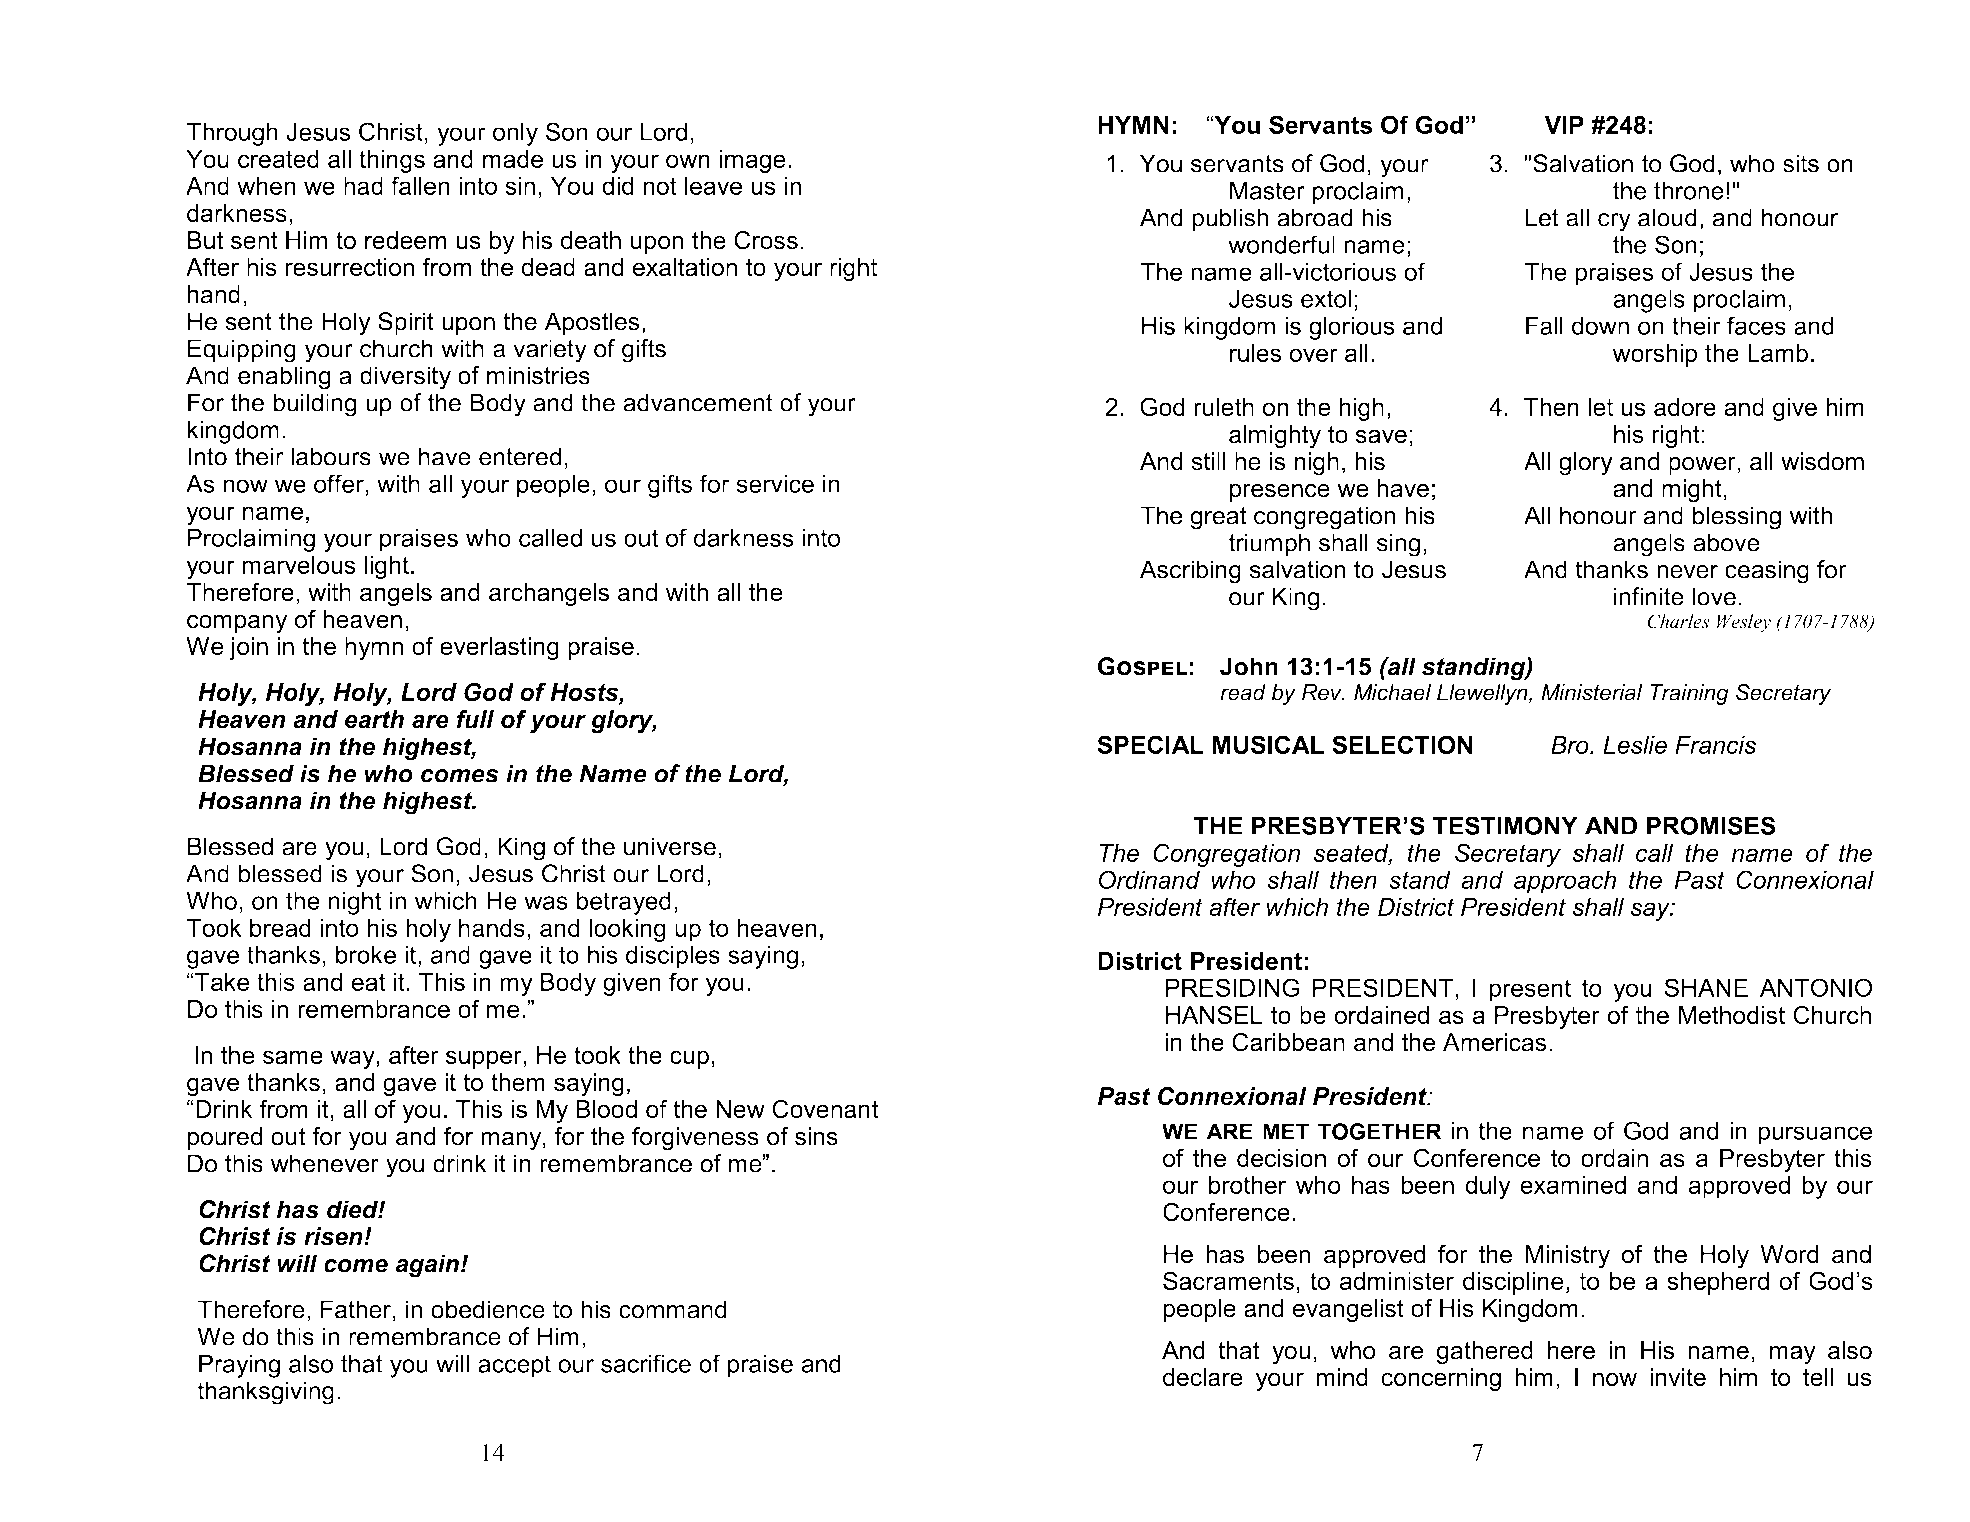 Image resolution: width=1970 pixels, height=1522 pixels. I want to click on Methodist, so click(1732, 1015).
